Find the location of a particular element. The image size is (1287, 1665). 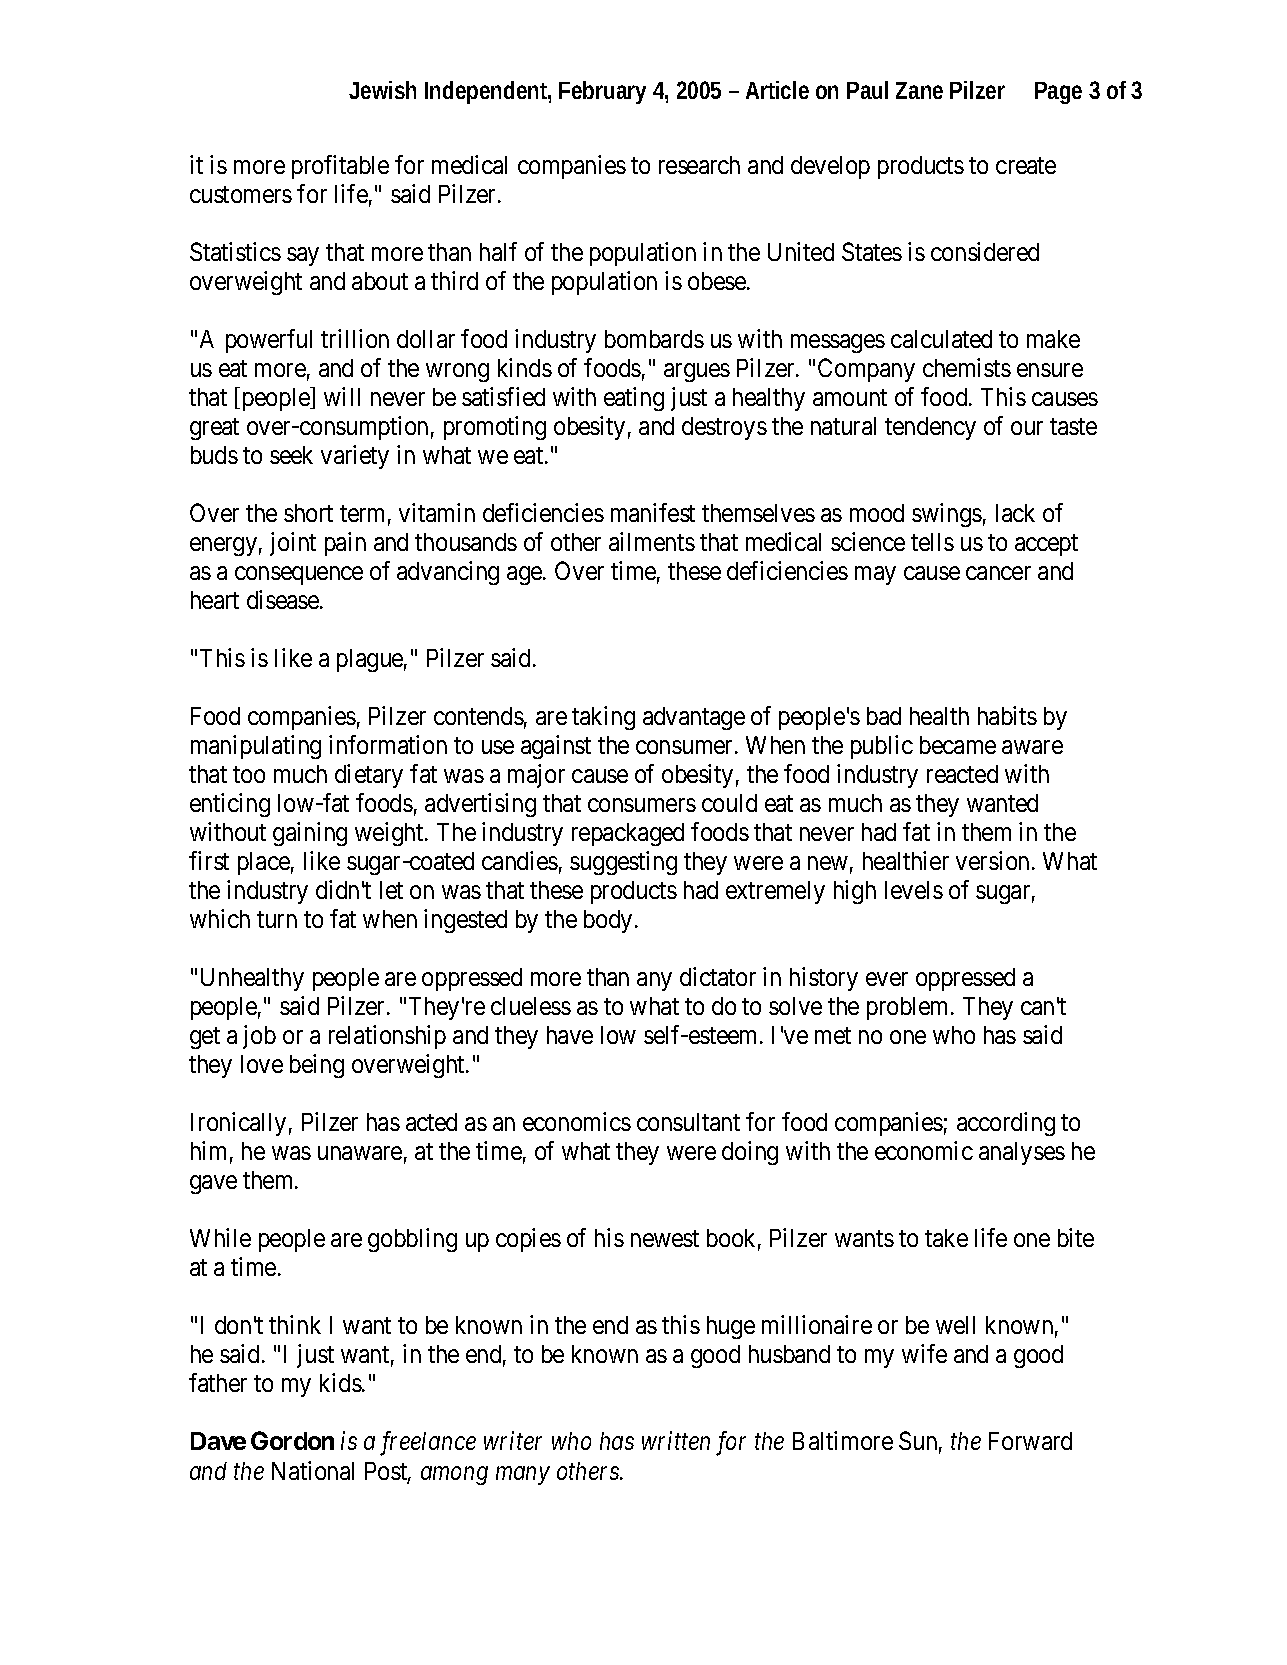

create is located at coordinates (1026, 165).
